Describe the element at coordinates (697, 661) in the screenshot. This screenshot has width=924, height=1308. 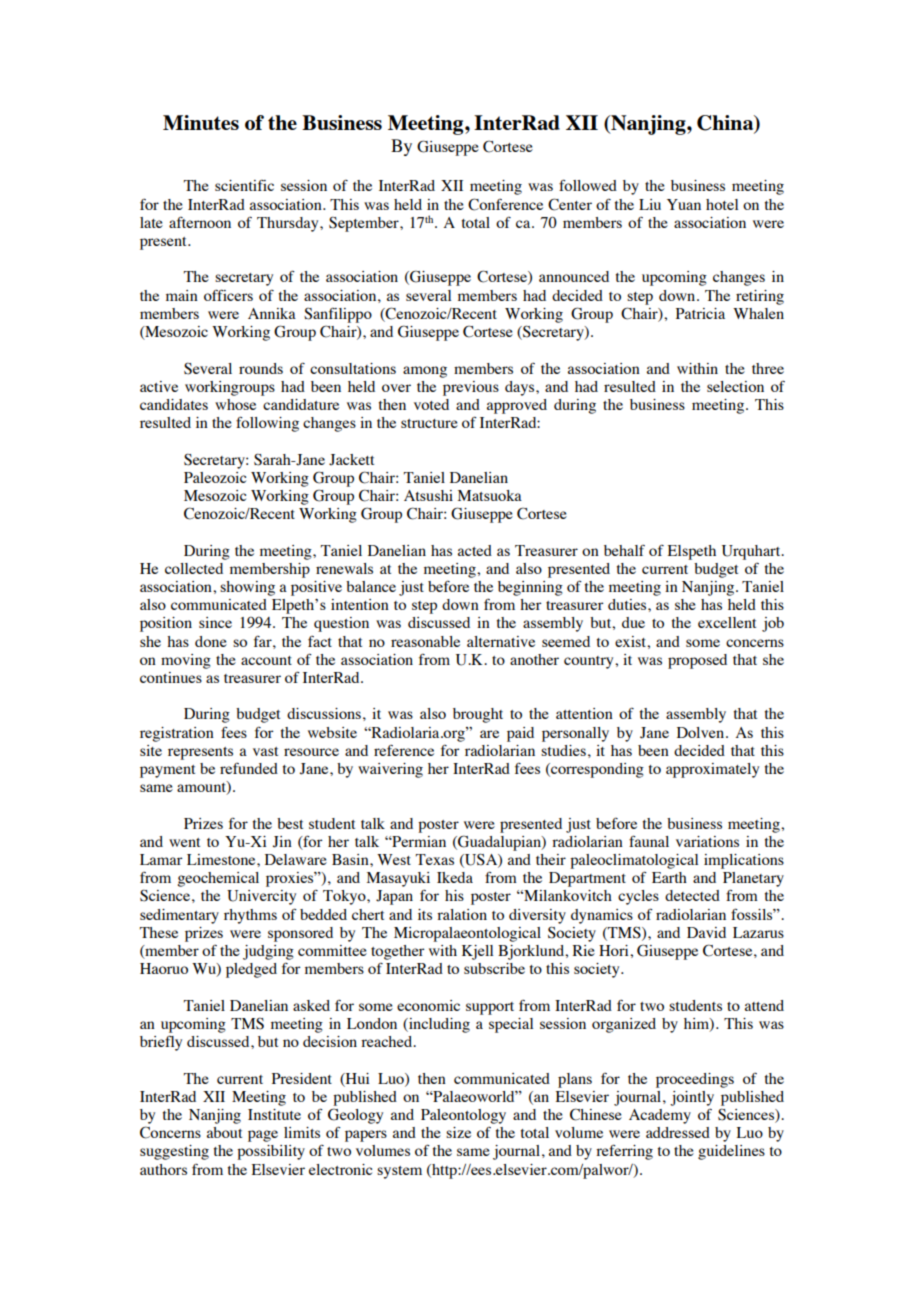
I see `proposed` at that location.
